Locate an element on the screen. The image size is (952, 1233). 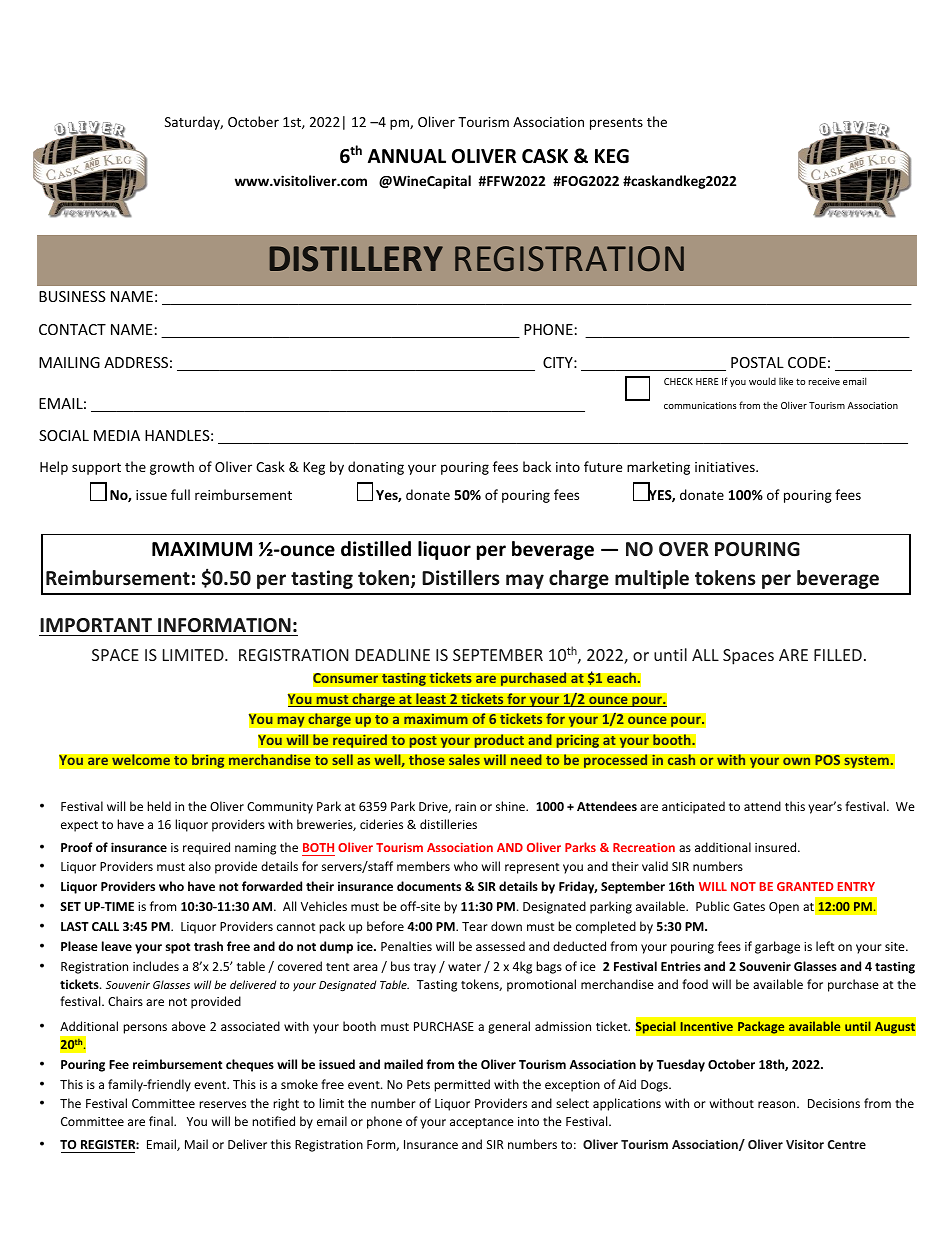
growth is located at coordinates (172, 468).
